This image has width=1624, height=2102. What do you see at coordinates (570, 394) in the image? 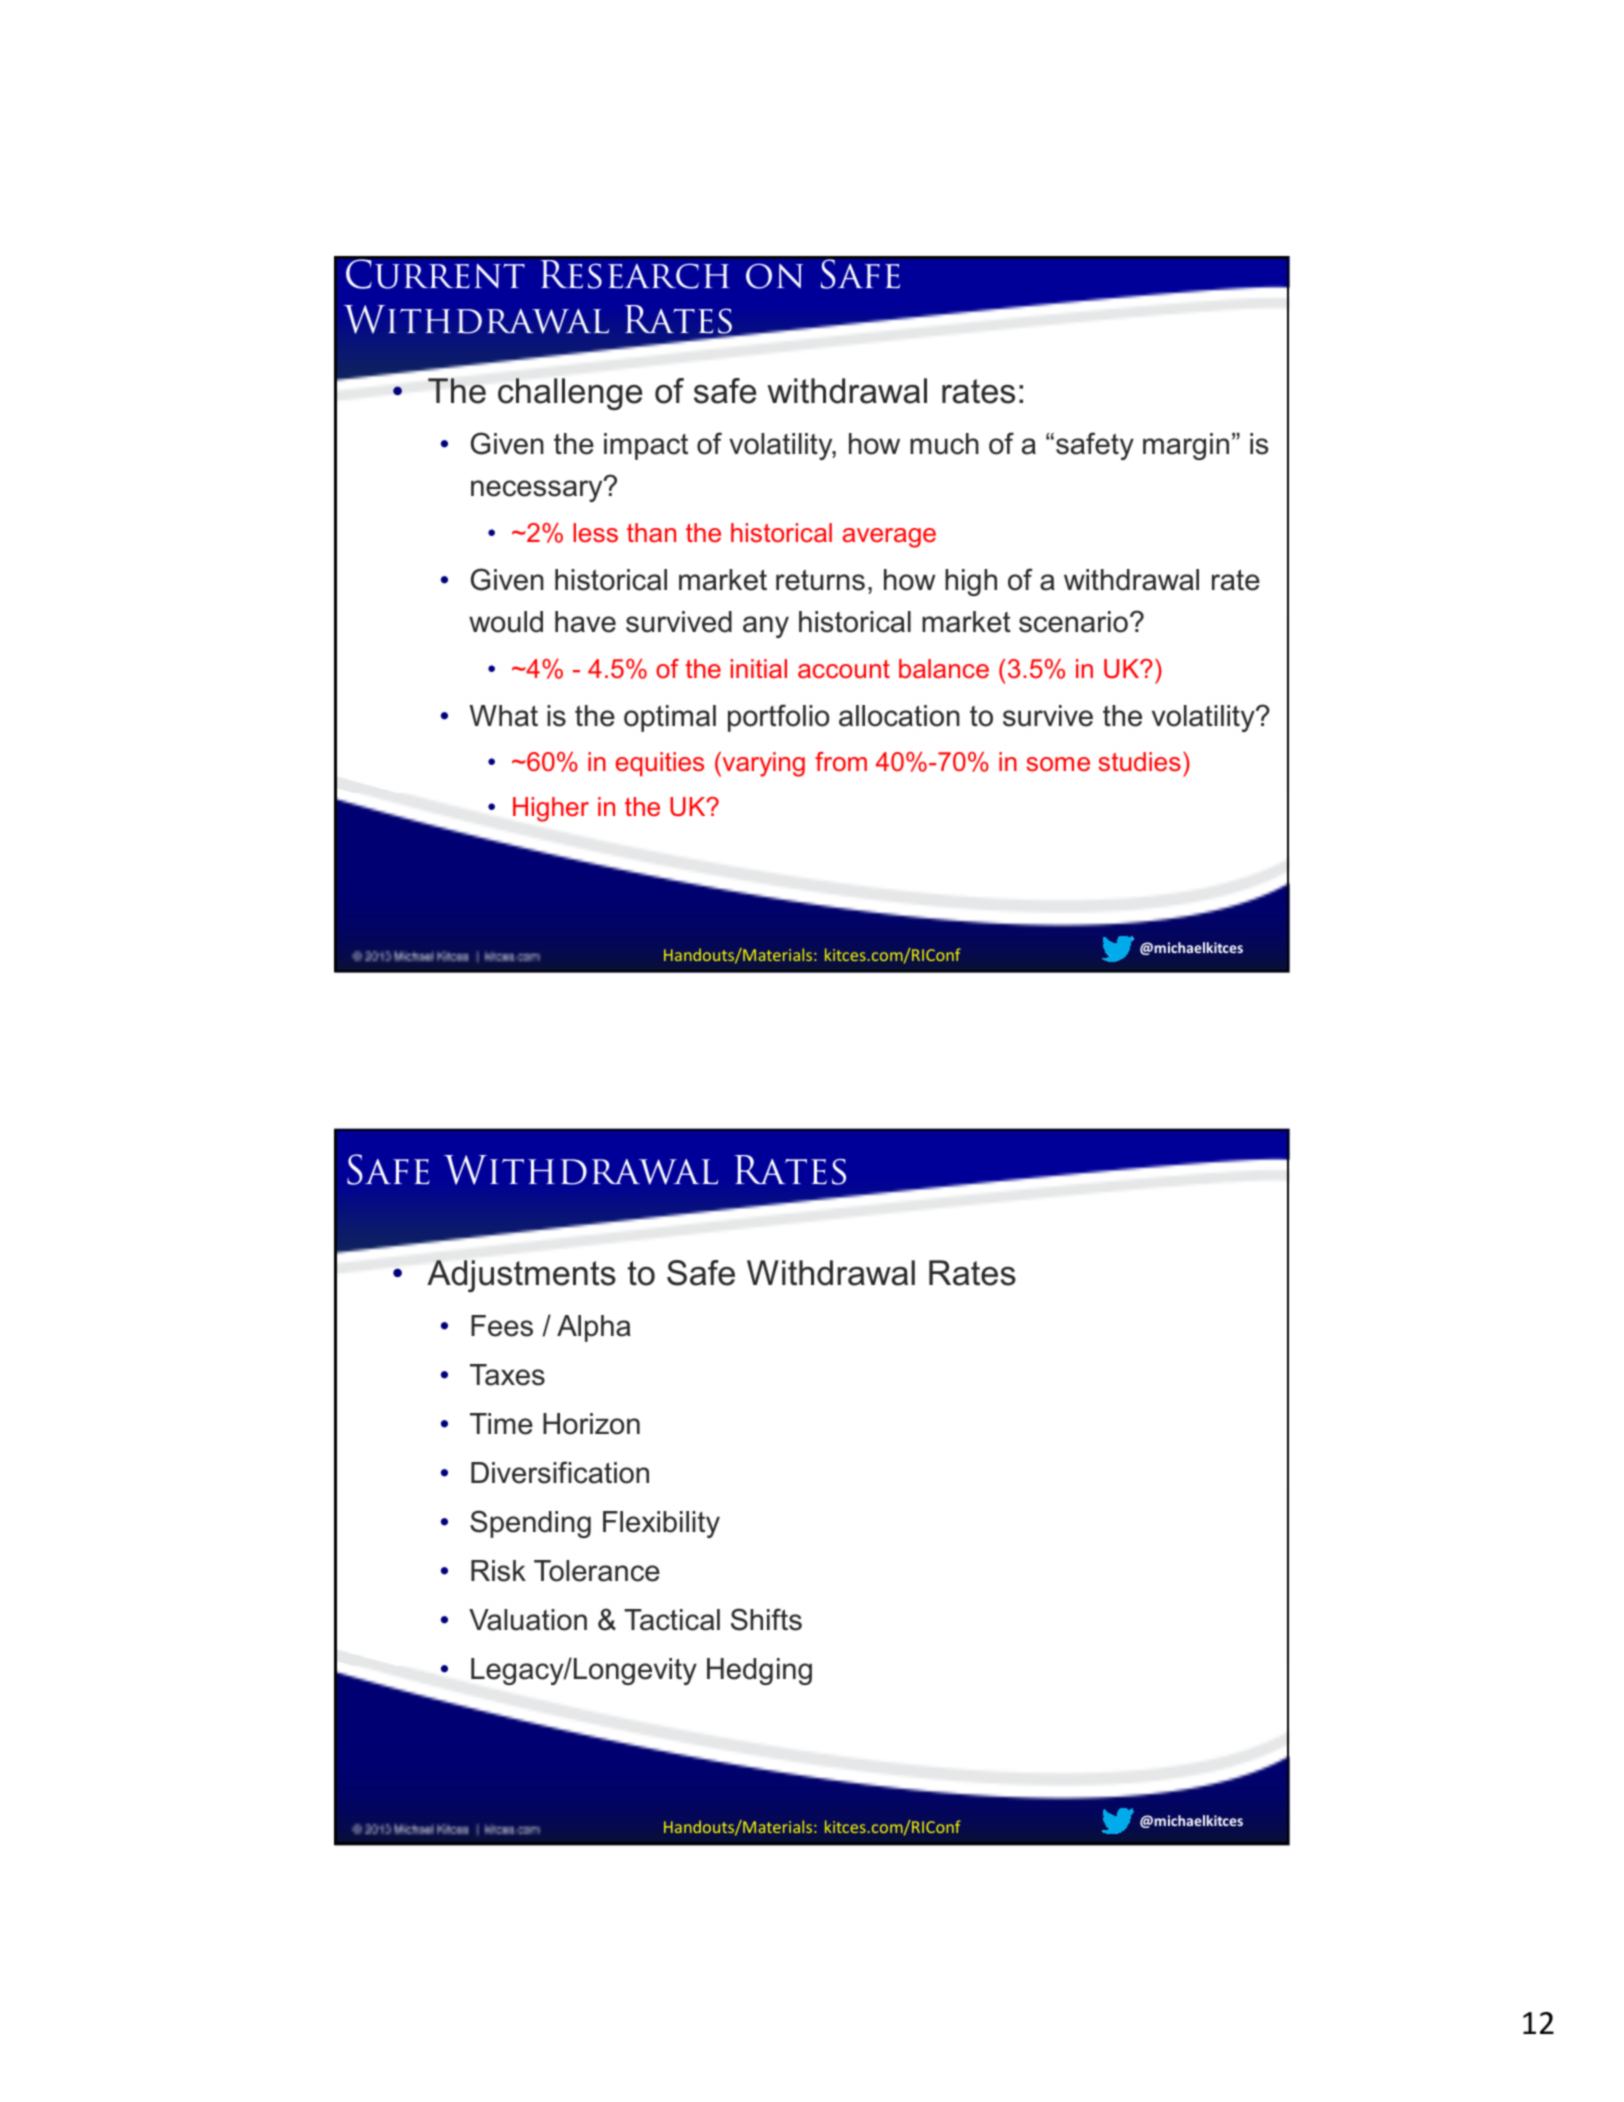
I see `challenge` at bounding box center [570, 394].
